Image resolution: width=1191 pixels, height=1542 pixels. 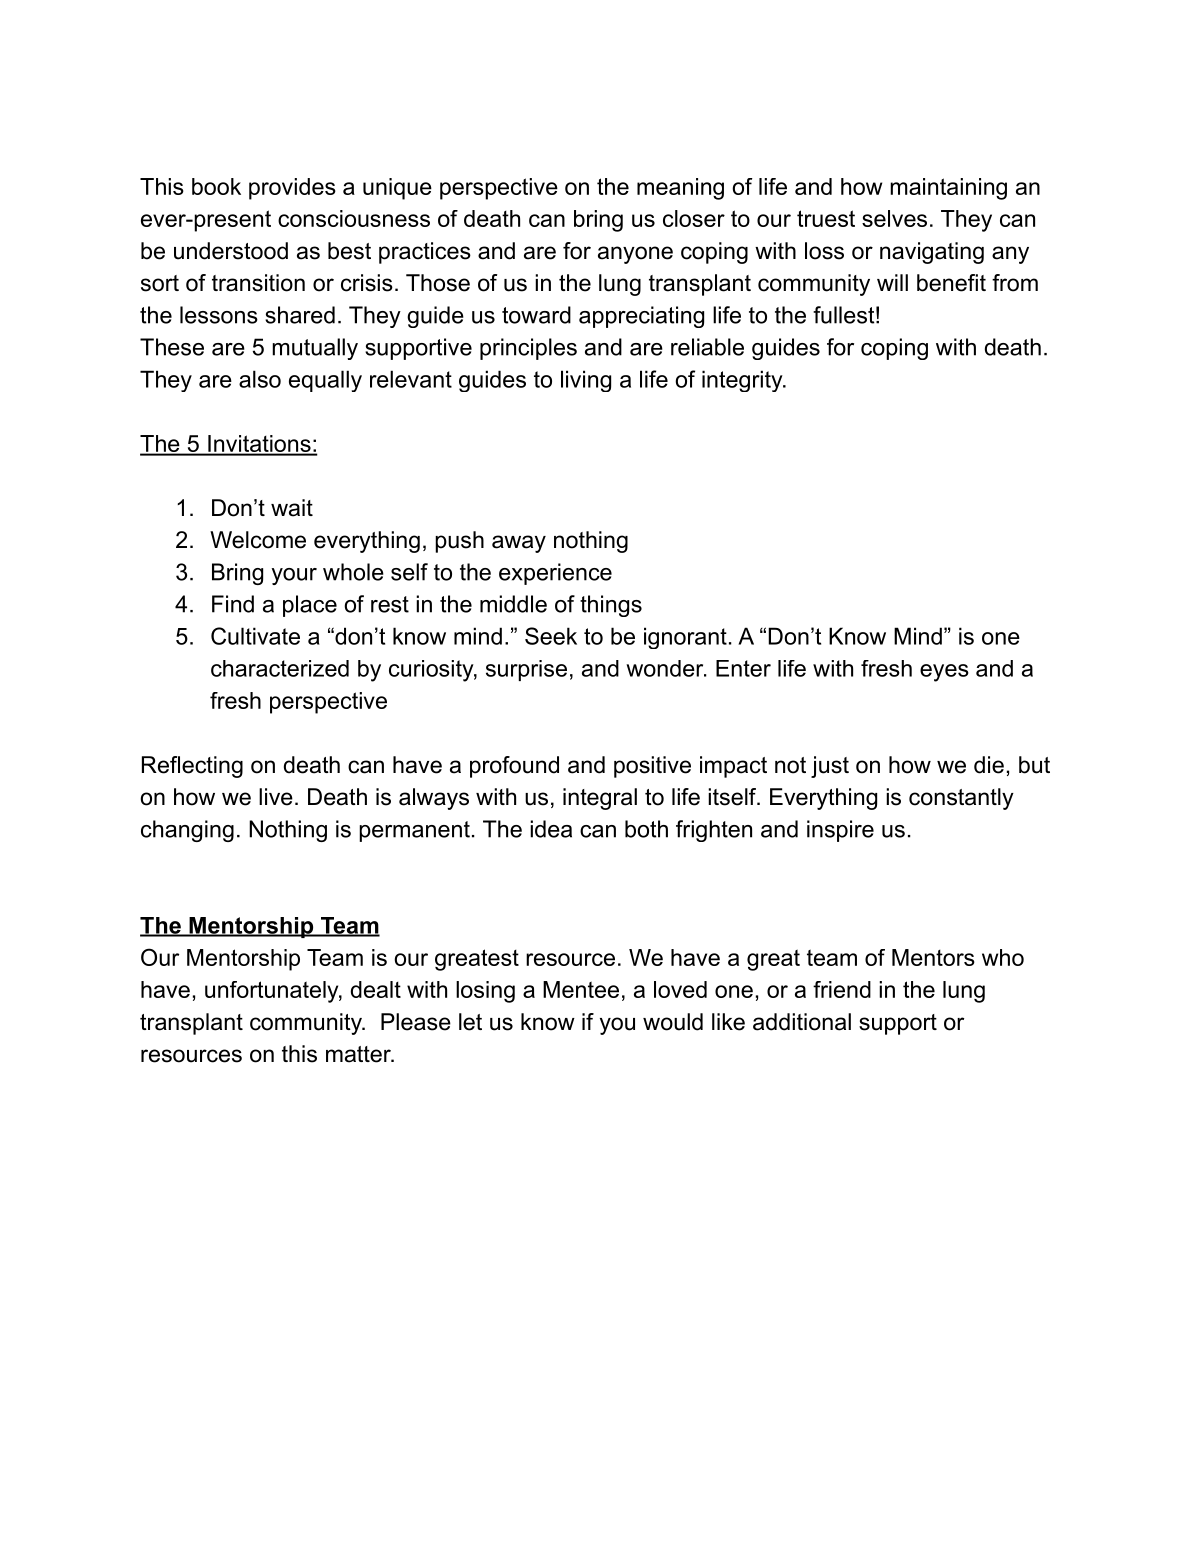 What do you see at coordinates (673, 1022) in the page?
I see `would` at bounding box center [673, 1022].
